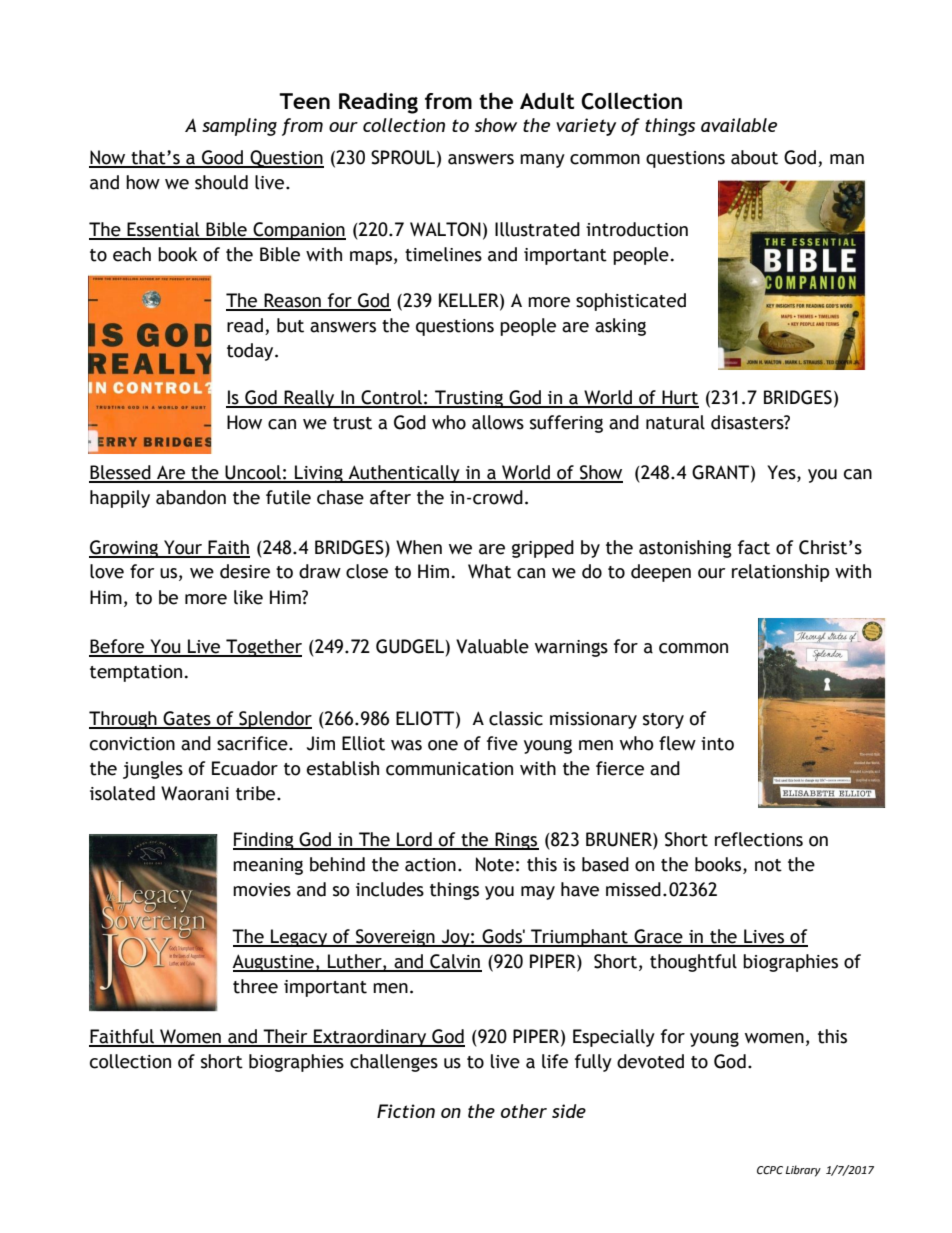  I want to click on communication, so click(449, 769).
